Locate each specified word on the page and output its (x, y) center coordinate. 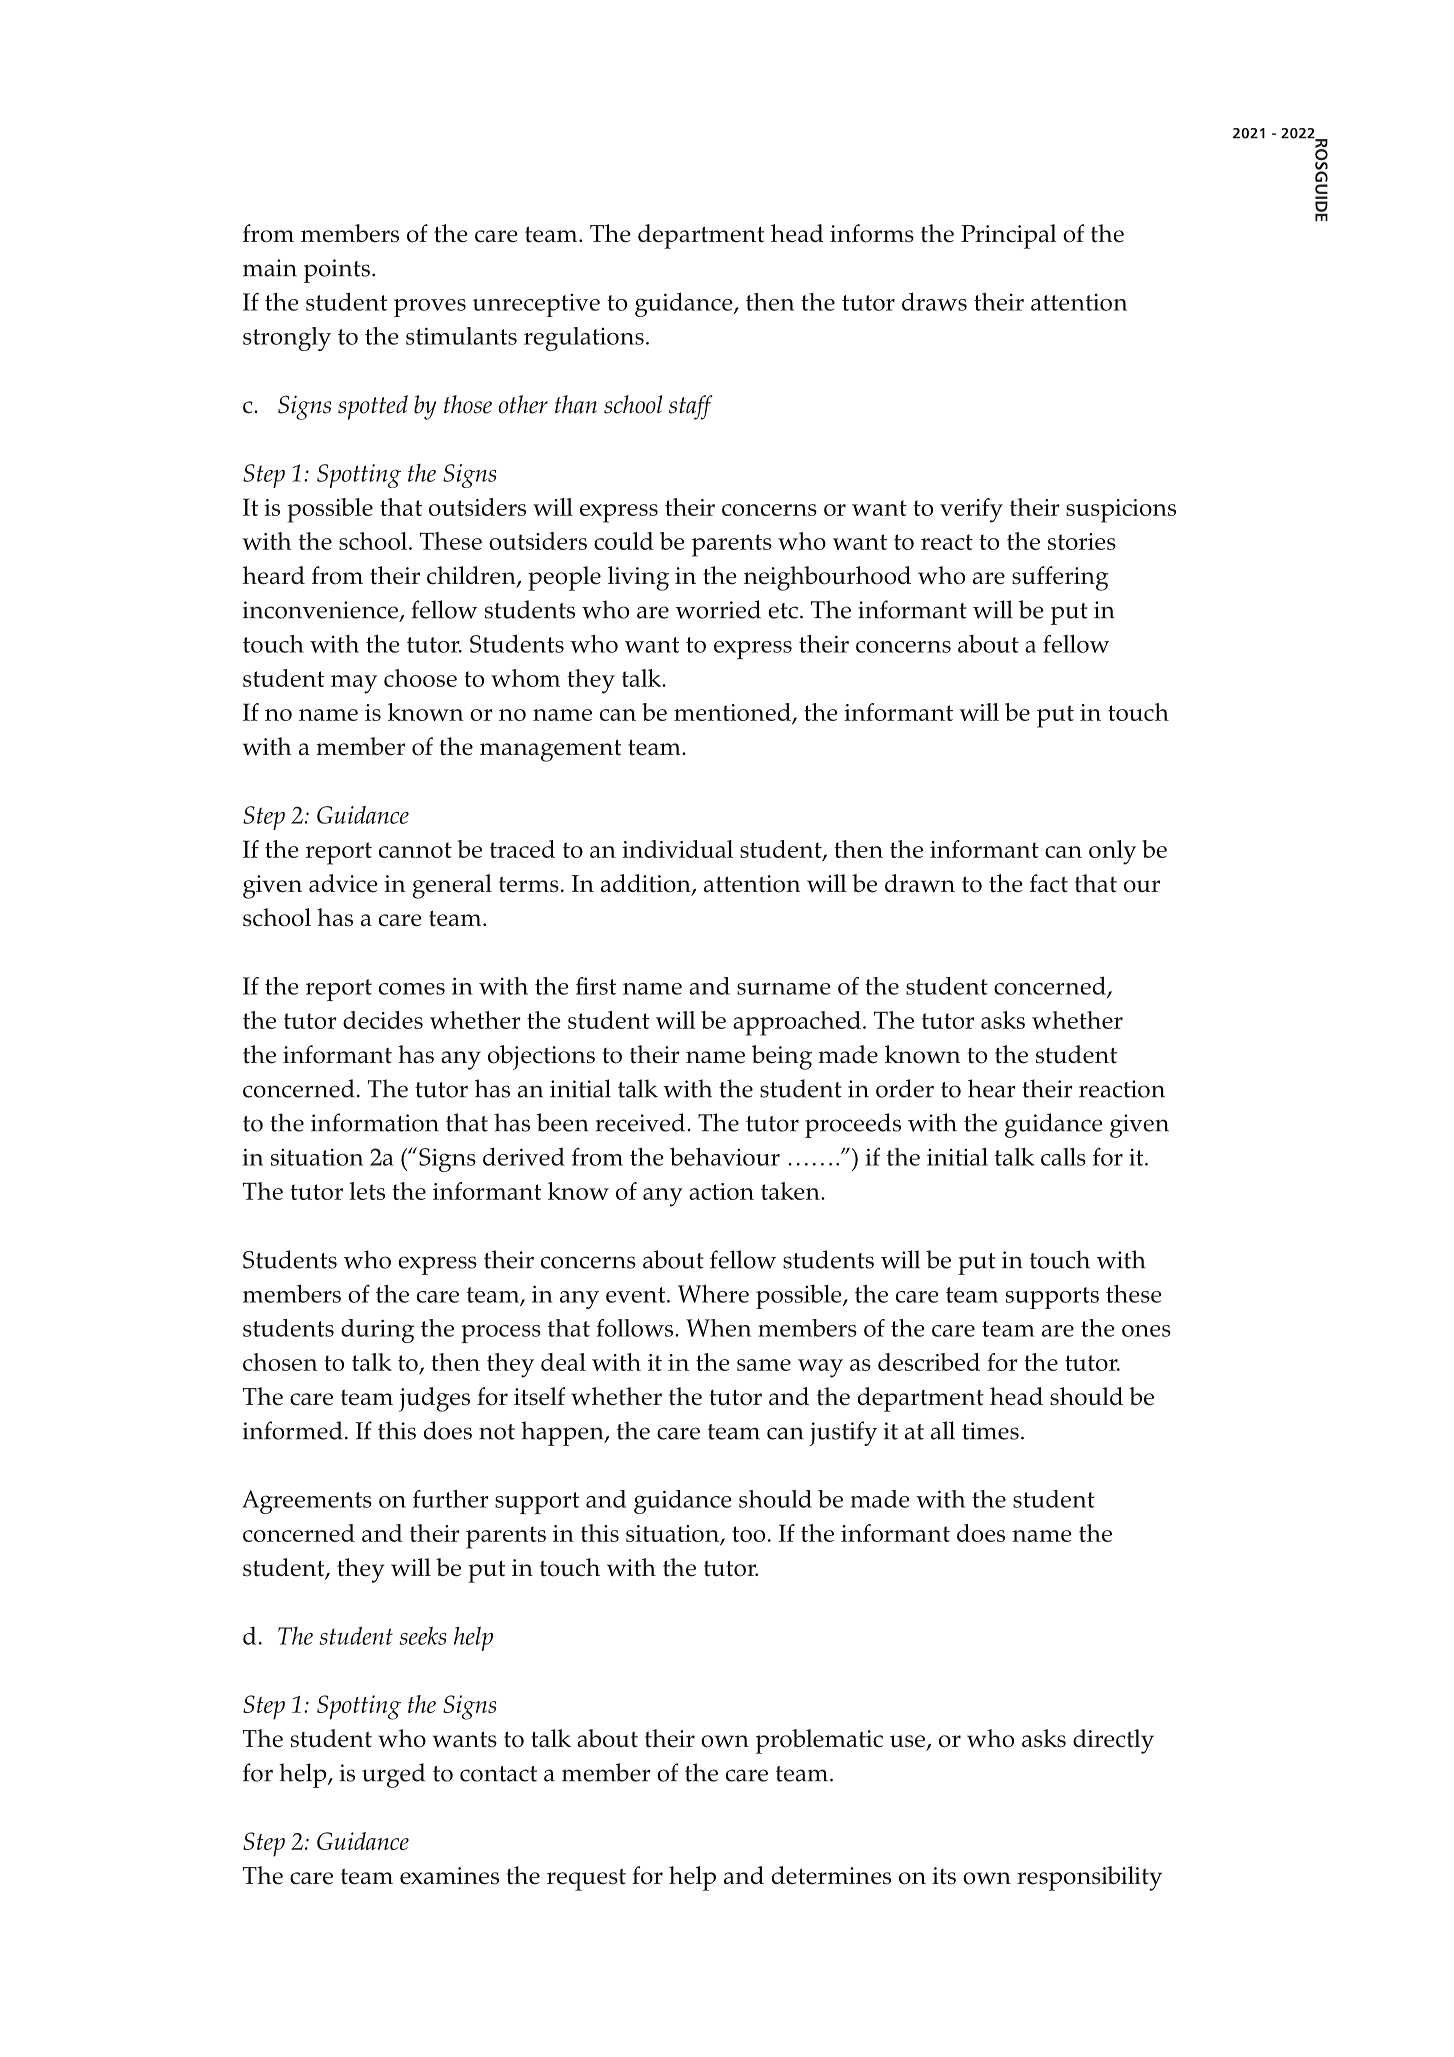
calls (1063, 1156)
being (782, 1057)
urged (393, 1775)
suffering (1060, 578)
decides (383, 1020)
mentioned (733, 713)
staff (691, 407)
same (764, 1365)
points (337, 271)
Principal (1009, 236)
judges (434, 1399)
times (990, 1431)
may (354, 684)
